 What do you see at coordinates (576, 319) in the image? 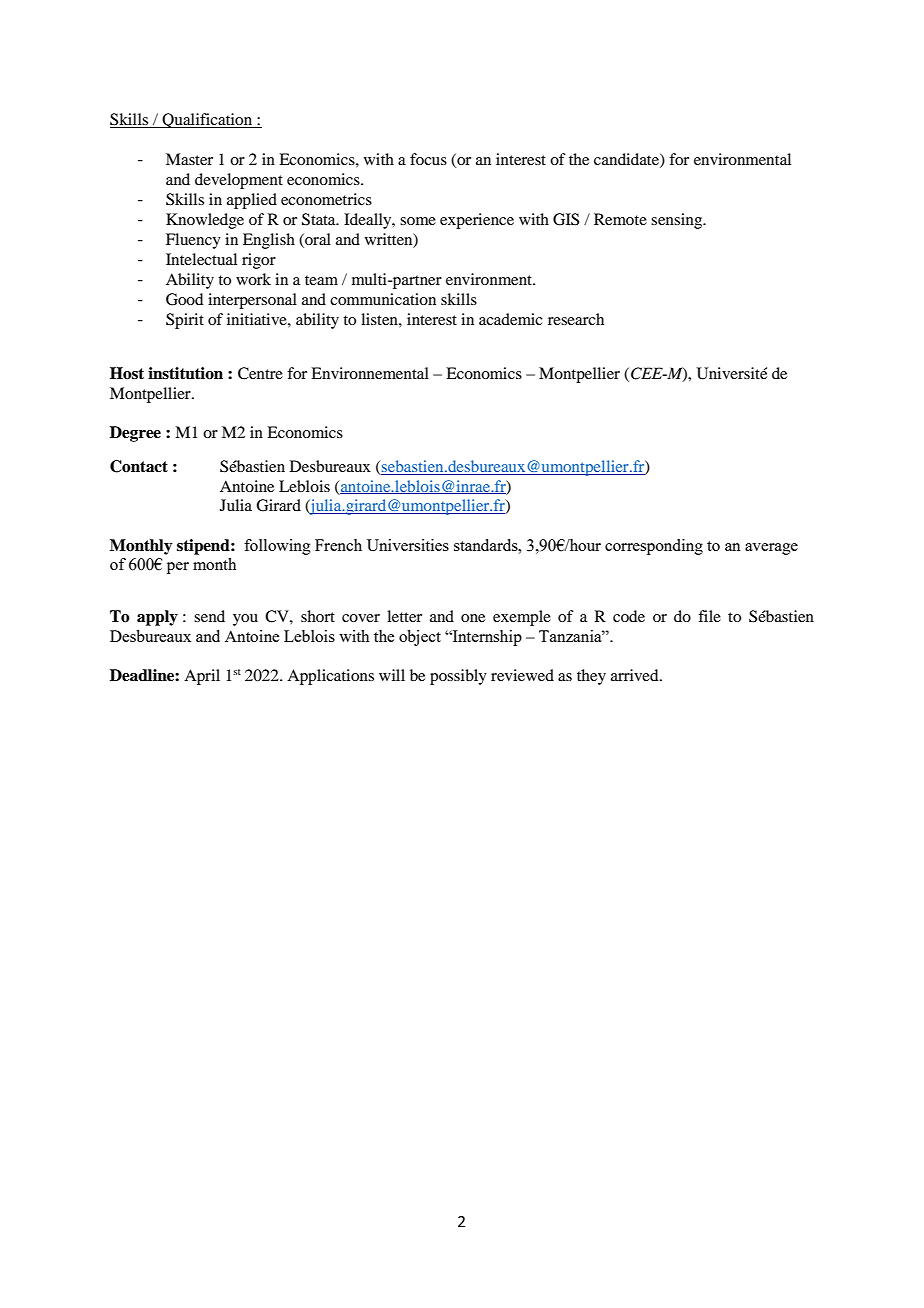
I see `research` at bounding box center [576, 319].
